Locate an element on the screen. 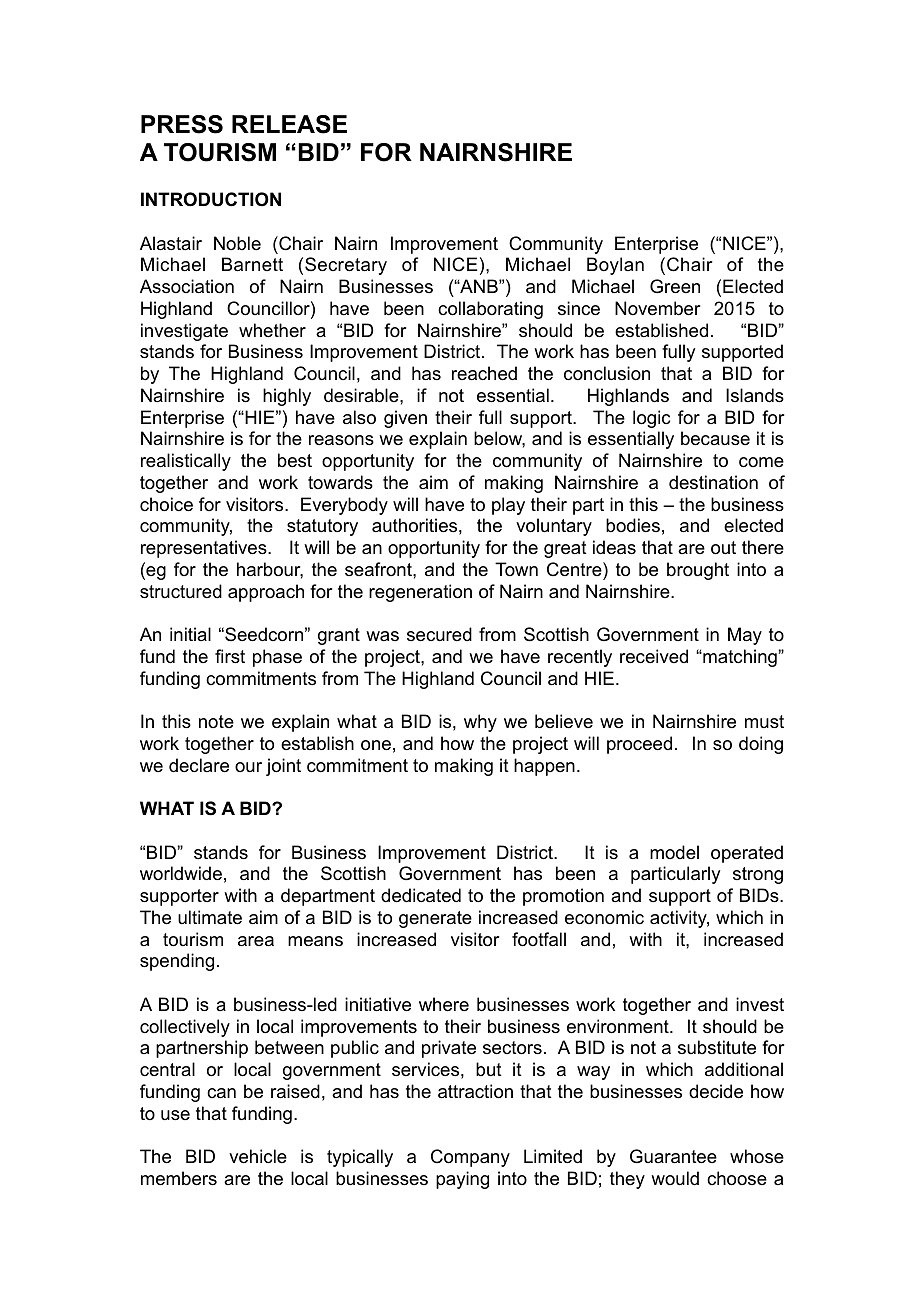  secured is located at coordinates (439, 634).
